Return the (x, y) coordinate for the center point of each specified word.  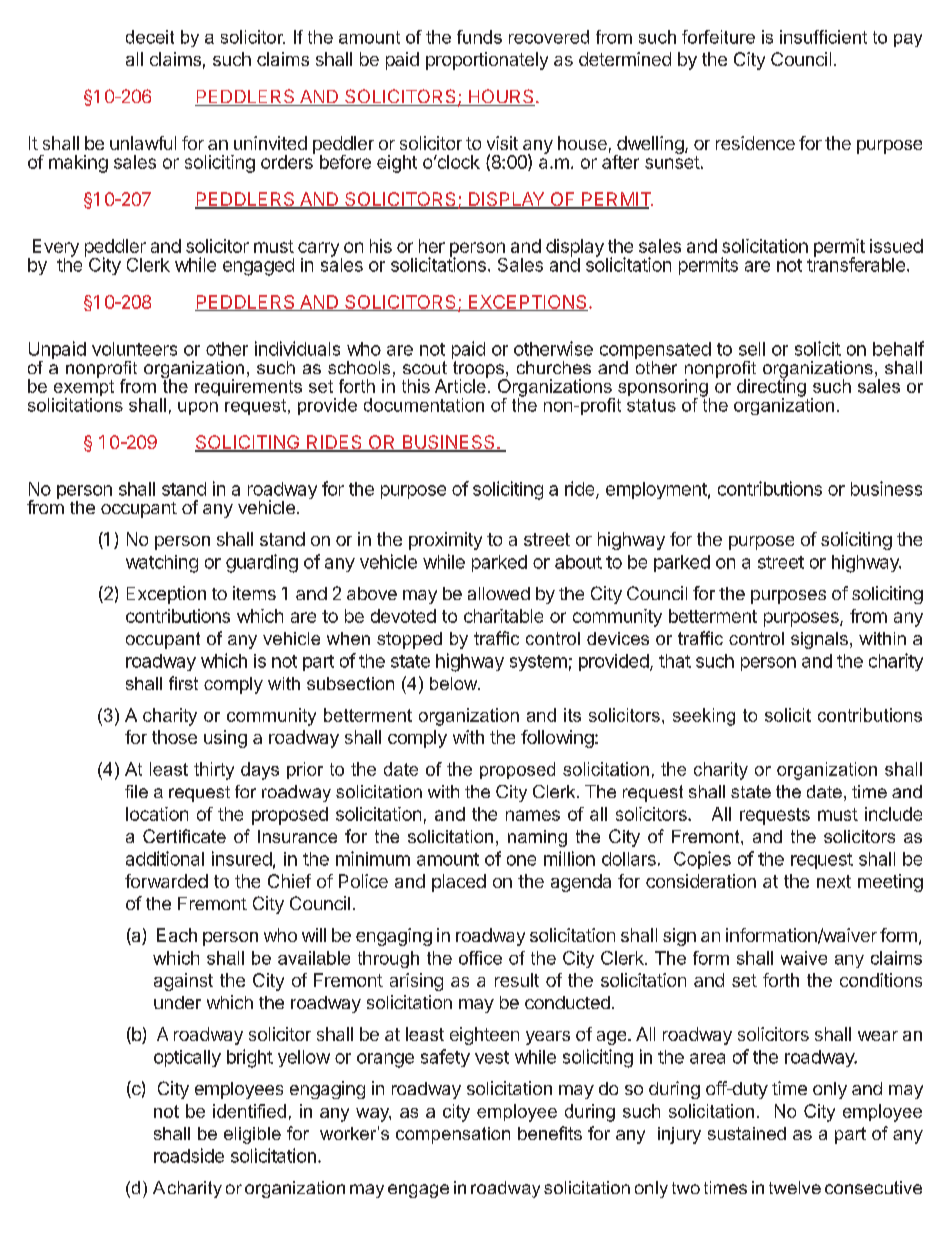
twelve (795, 1187)
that (675, 661)
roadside (189, 1155)
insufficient (823, 37)
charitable (503, 616)
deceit (150, 37)
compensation (453, 1135)
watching (162, 564)
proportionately (487, 61)
